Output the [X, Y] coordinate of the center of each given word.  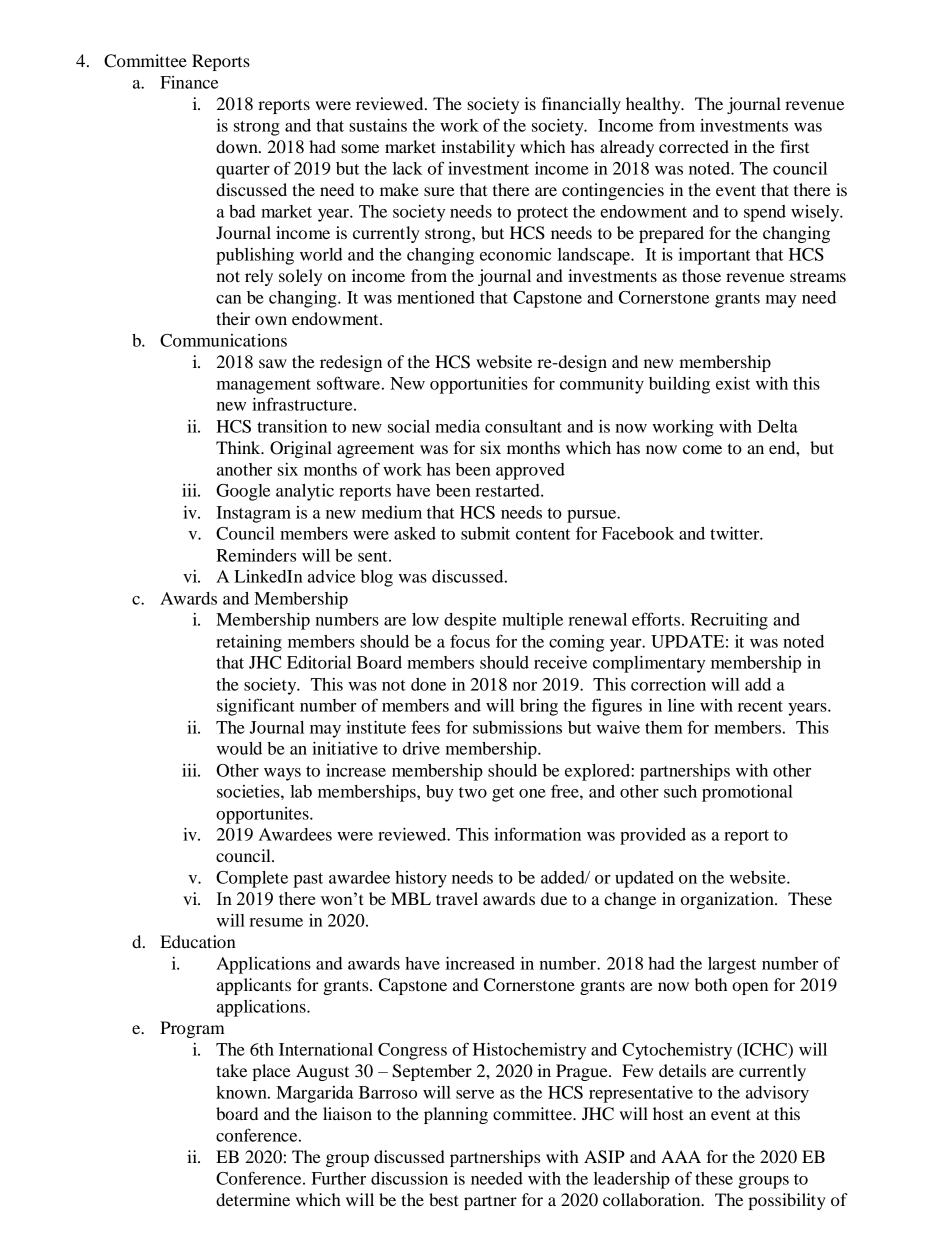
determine [253, 1199]
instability [478, 148]
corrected [694, 146]
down [238, 146]
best [444, 1199]
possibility [787, 1201]
